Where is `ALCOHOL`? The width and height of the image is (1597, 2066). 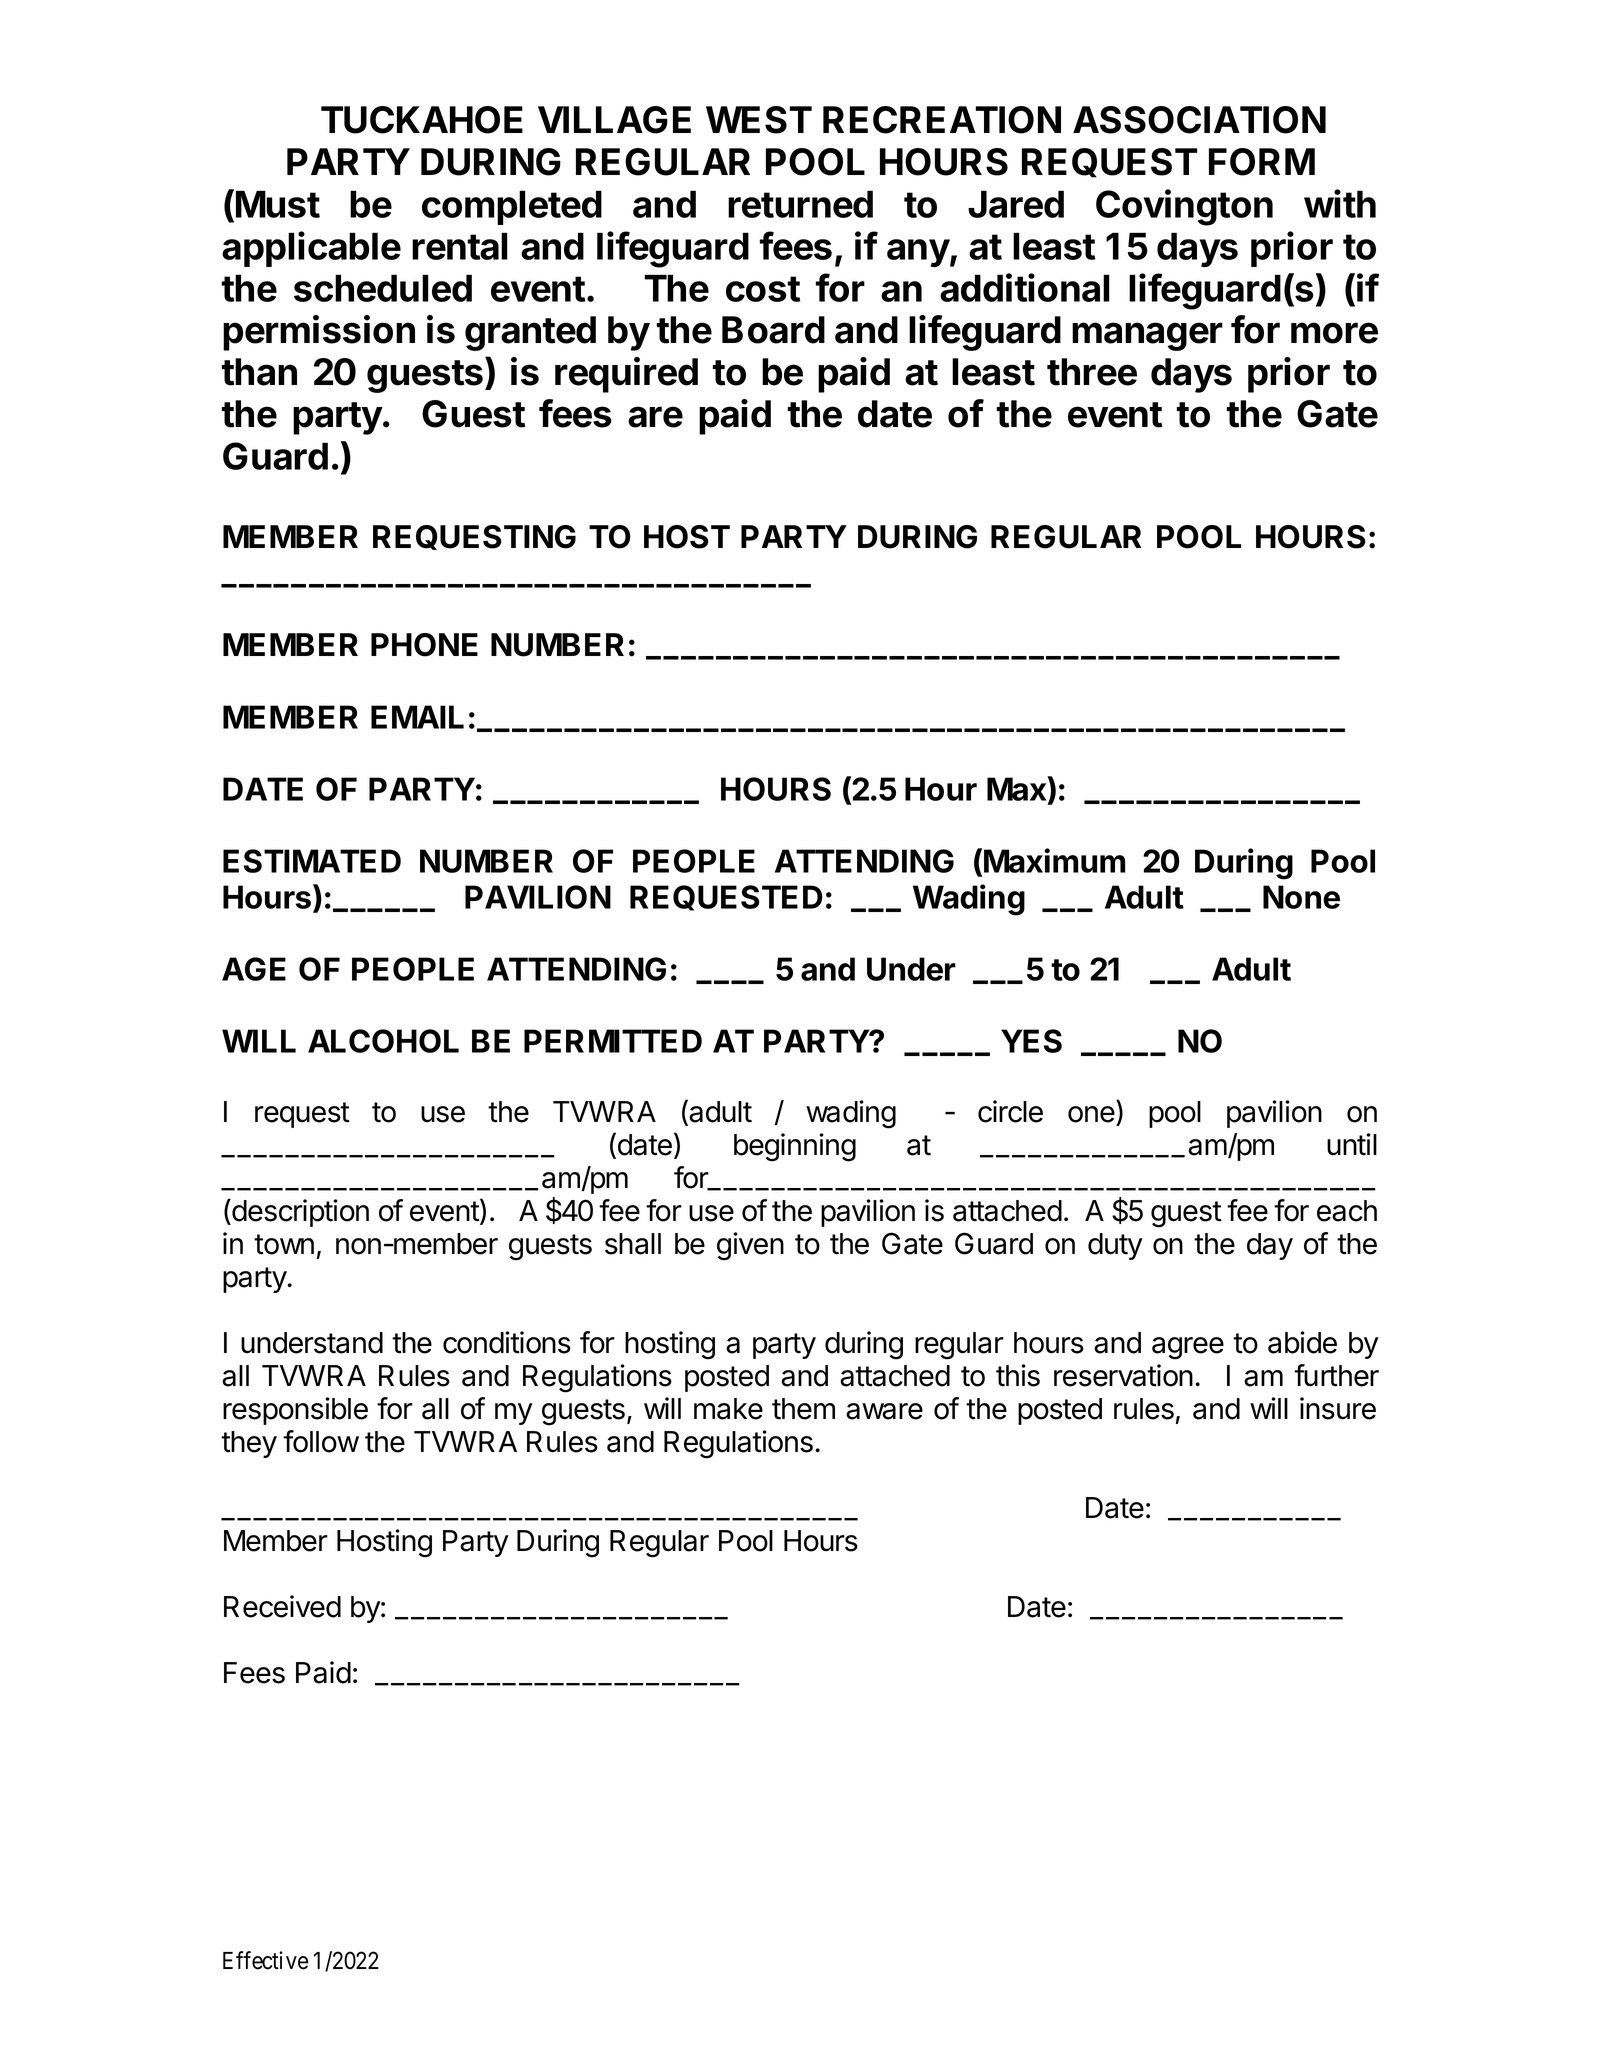
ALCOHOL is located at coordinates (383, 1041).
